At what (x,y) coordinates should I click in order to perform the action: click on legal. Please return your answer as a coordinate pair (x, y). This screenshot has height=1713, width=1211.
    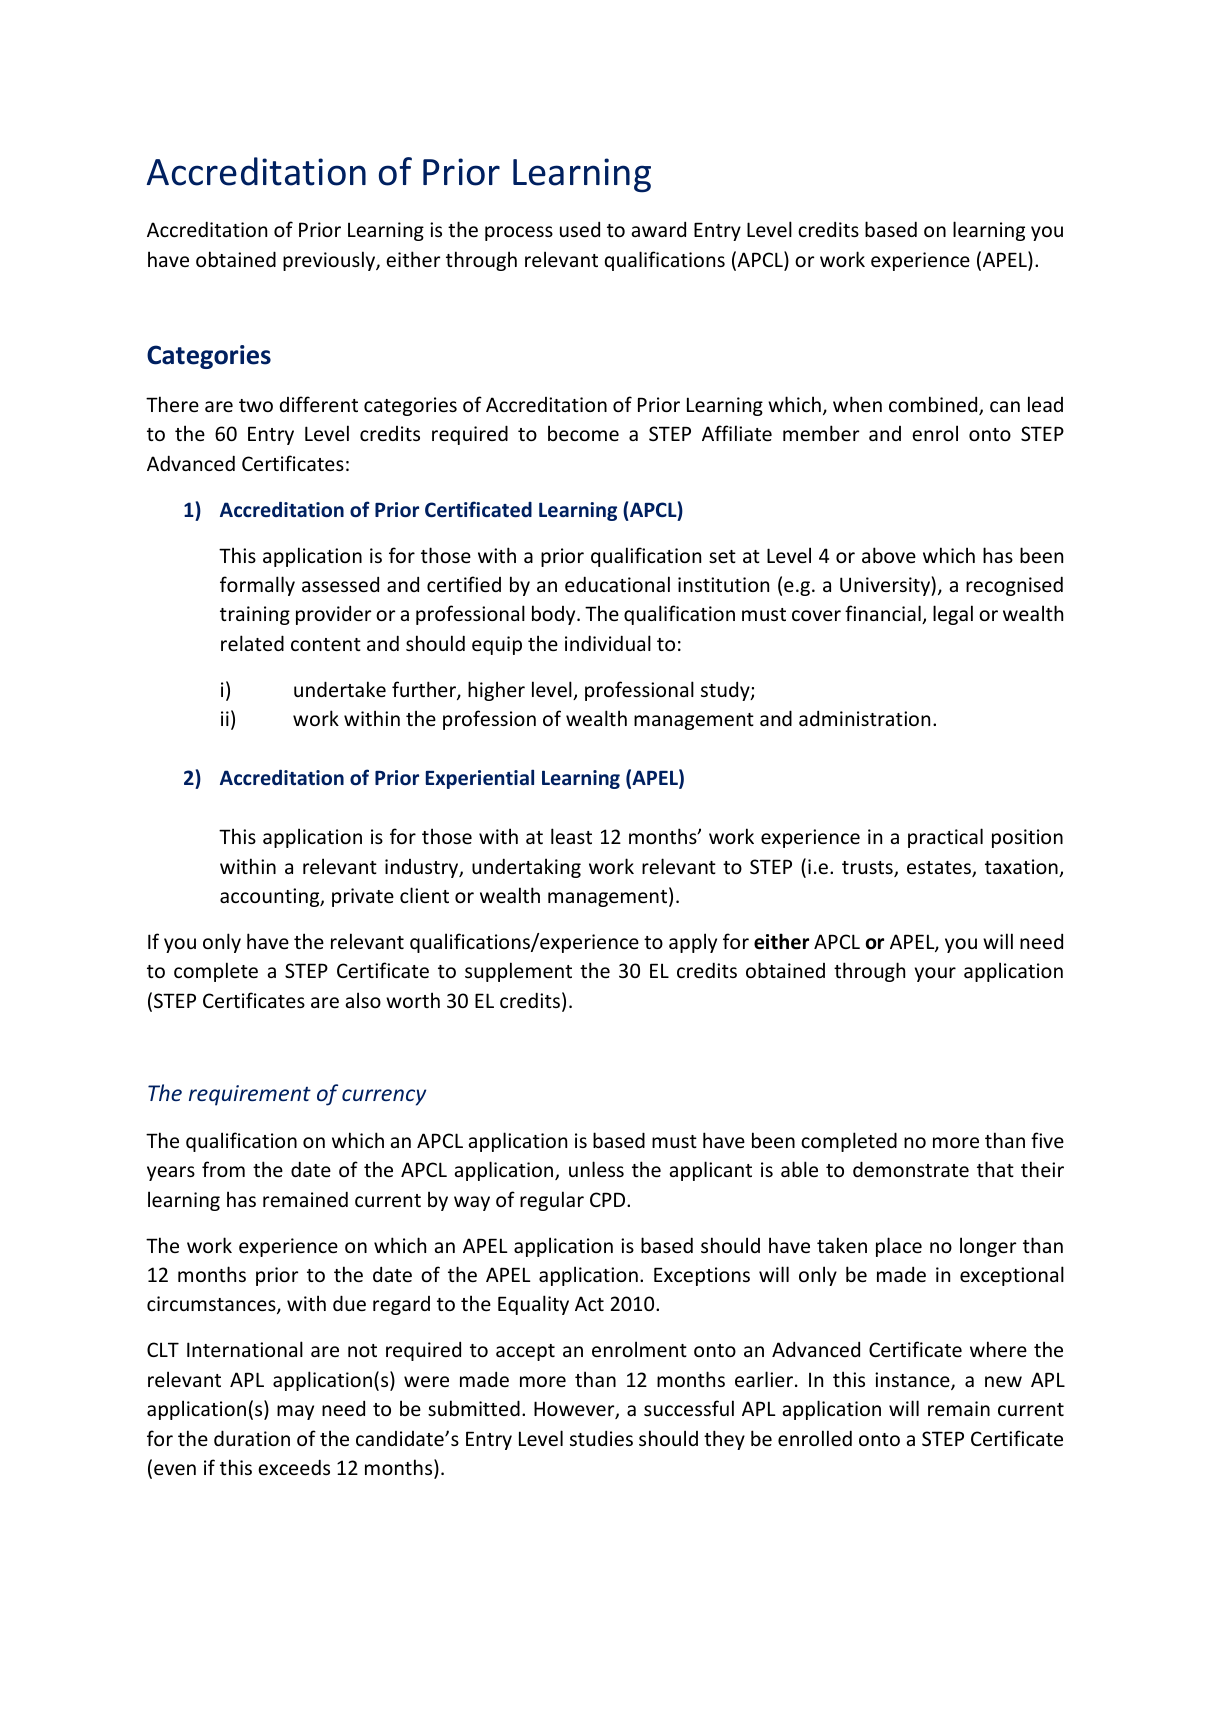
    Looking at the image, I should click on (953, 615).
